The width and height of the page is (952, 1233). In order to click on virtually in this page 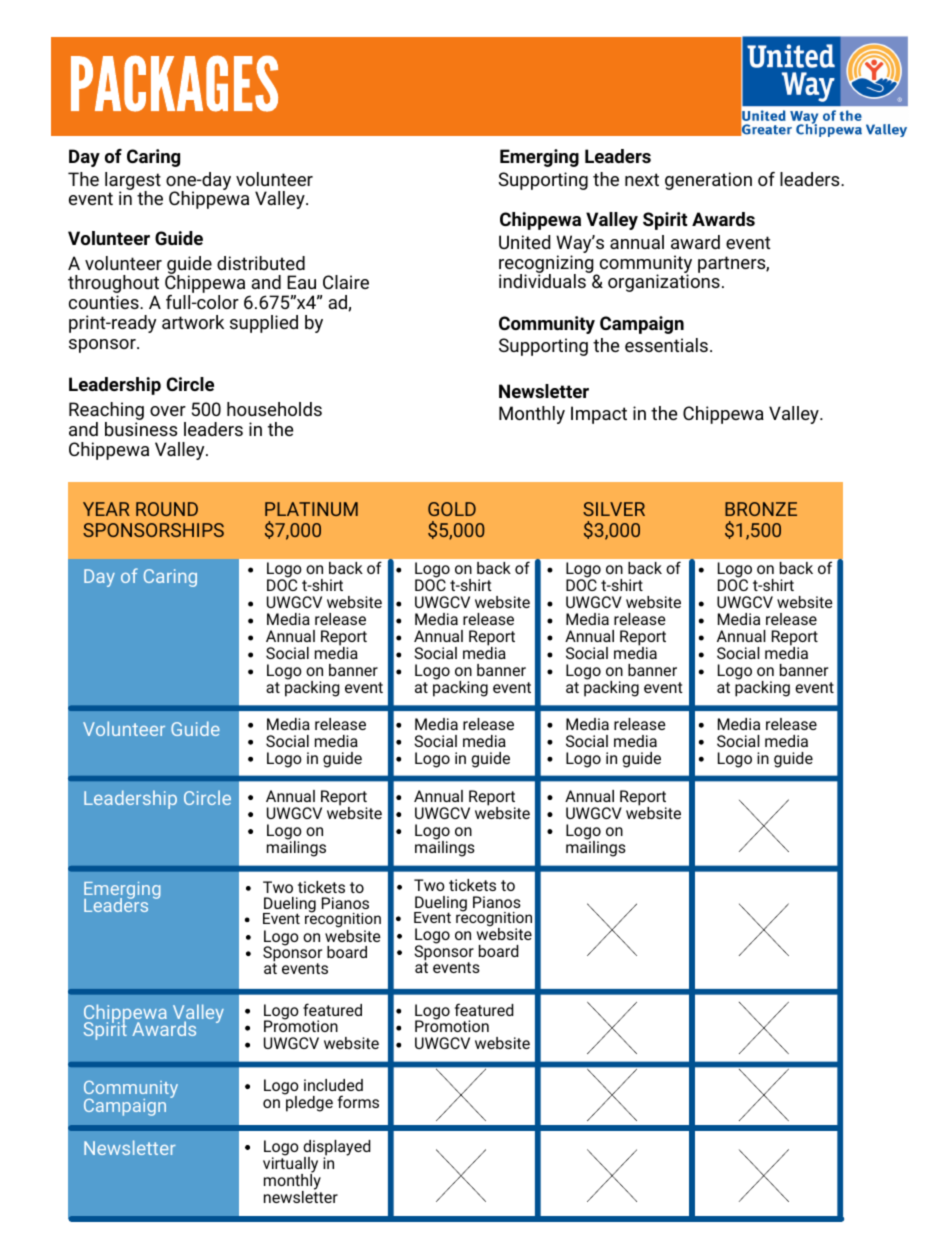, I will do `click(290, 1164)`.
